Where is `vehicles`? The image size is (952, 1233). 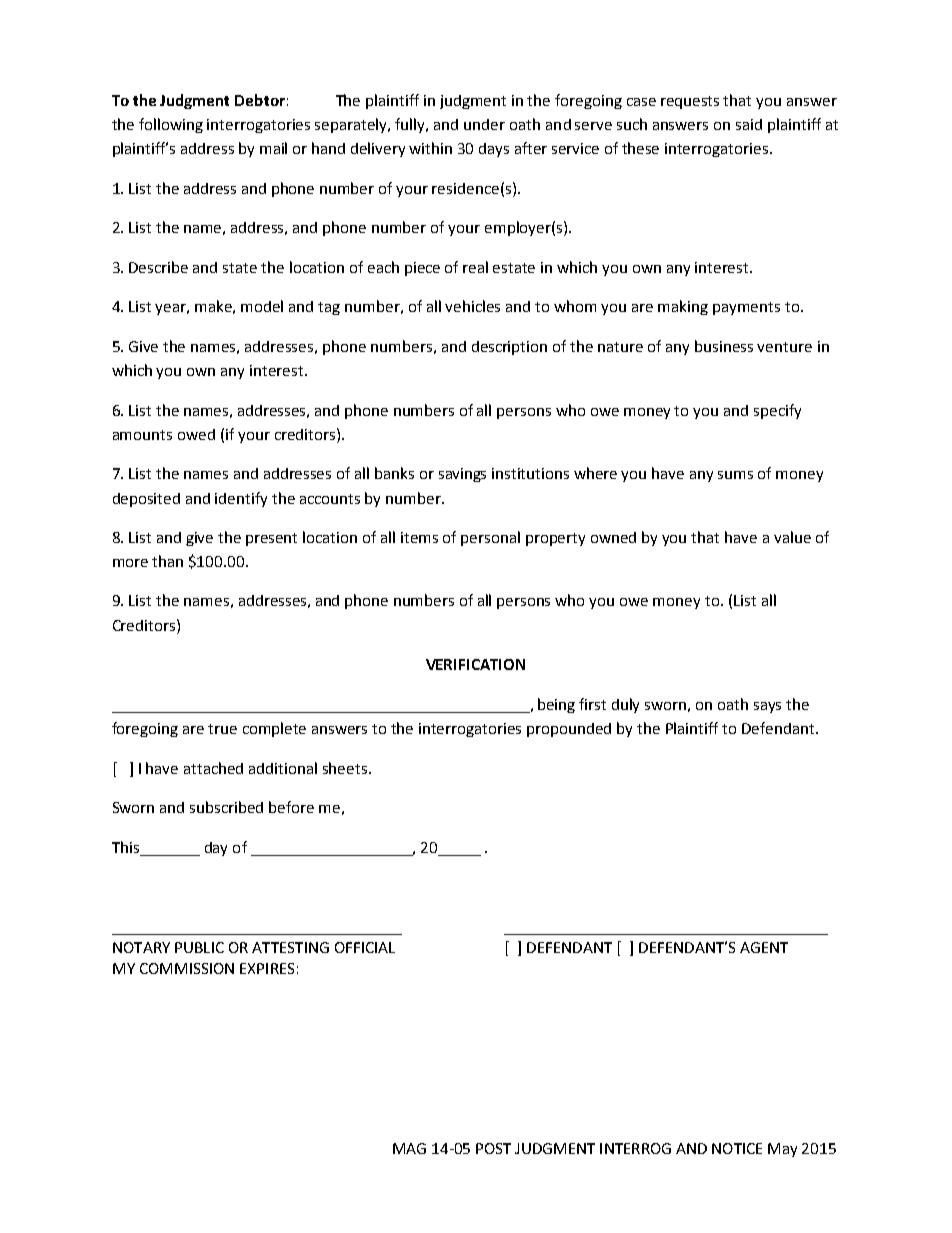
vehicles is located at coordinates (472, 306).
